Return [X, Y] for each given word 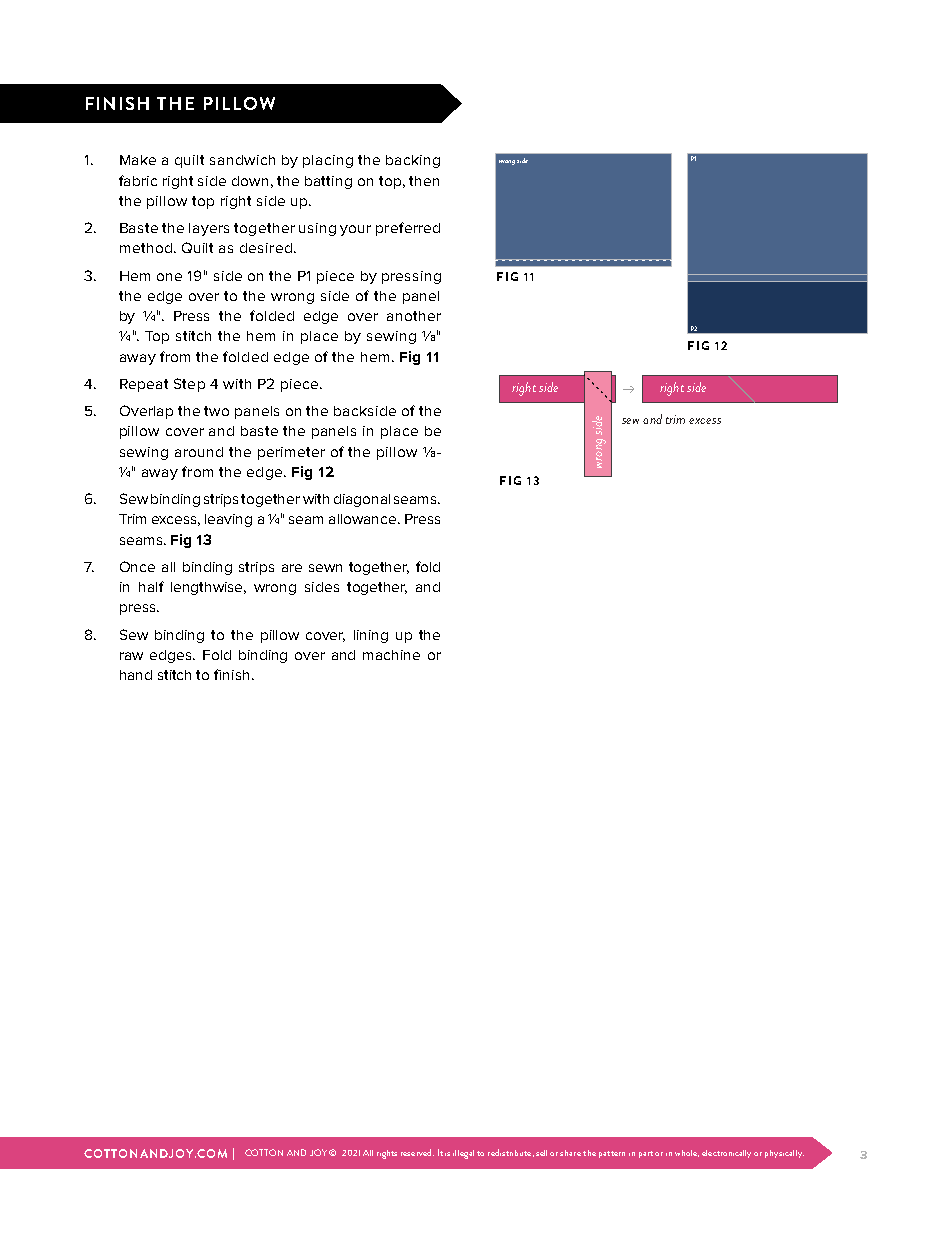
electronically [726, 1154]
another [414, 316]
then [424, 181]
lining [371, 636]
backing [413, 161]
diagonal [362, 500]
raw [131, 656]
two [216, 411]
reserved [417, 1152]
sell [541, 1153]
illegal [463, 1154]
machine [391, 655]
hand [136, 675]
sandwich [242, 160]
